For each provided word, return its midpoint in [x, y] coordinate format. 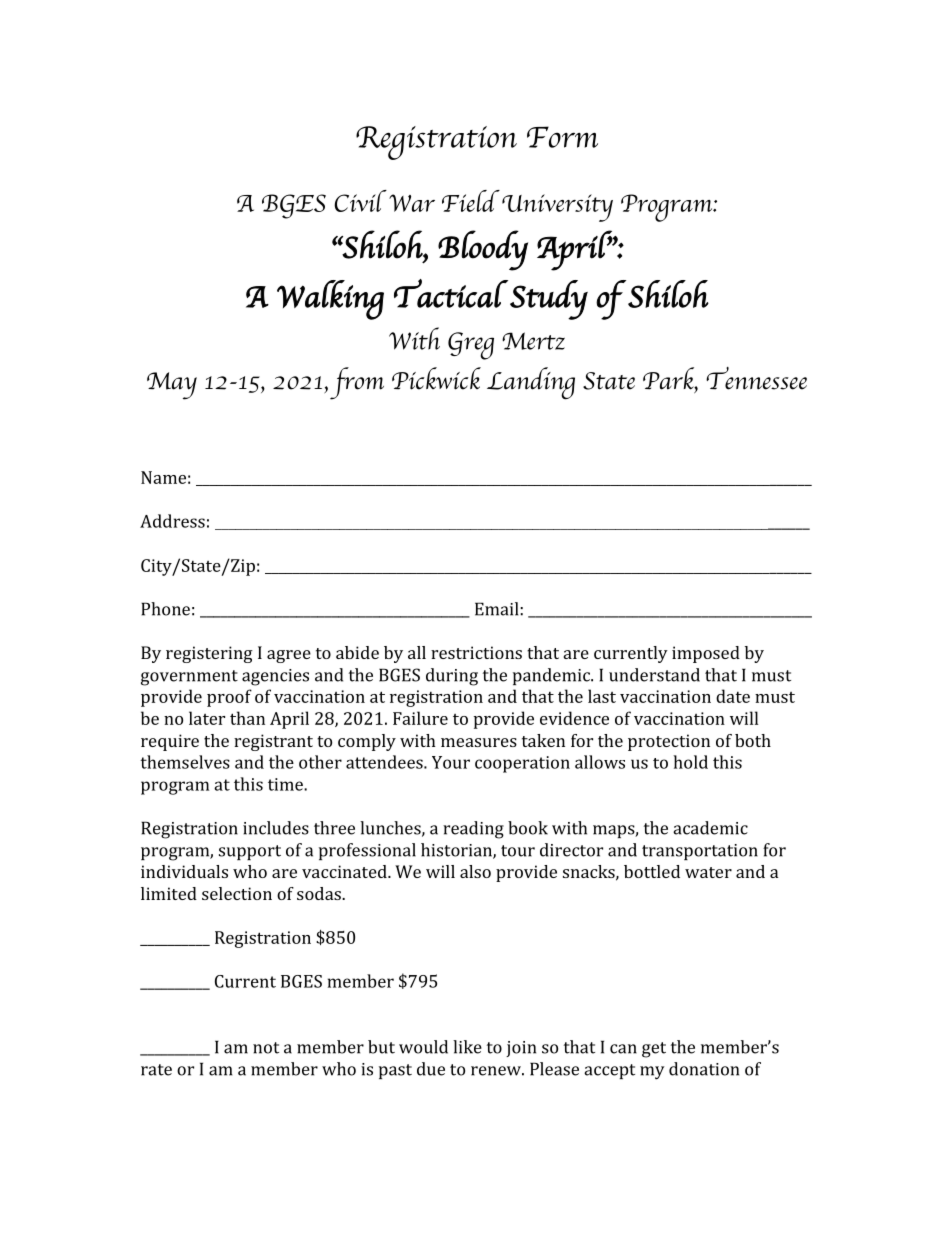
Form [562, 137]
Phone [165, 609]
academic [710, 828]
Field [471, 201]
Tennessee [756, 378]
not [266, 1048]
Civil [360, 201]
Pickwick [436, 378]
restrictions [476, 652]
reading [473, 830]
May [172, 386]
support [250, 852]
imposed [706, 654]
